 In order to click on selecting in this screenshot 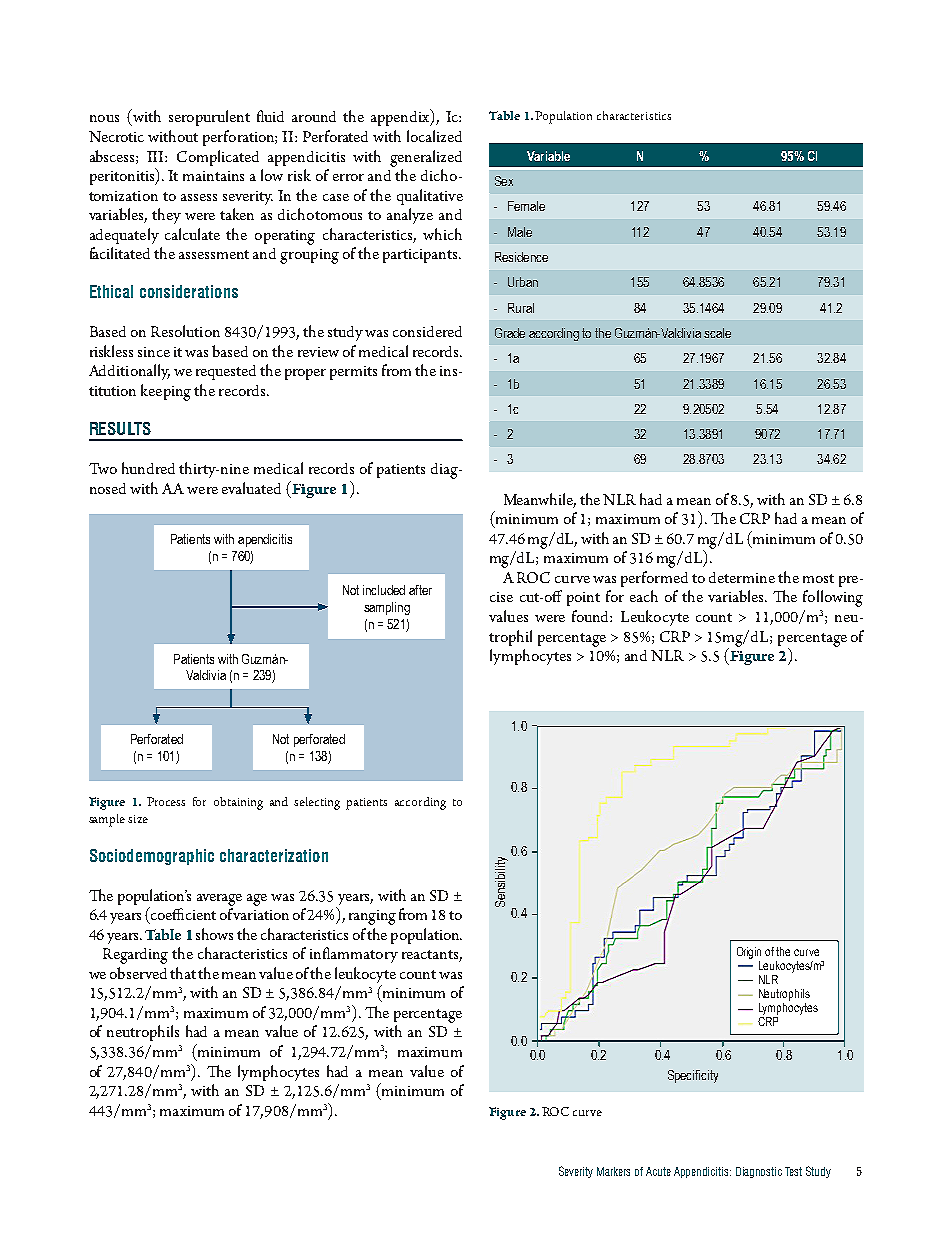, I will do `click(317, 803)`.
